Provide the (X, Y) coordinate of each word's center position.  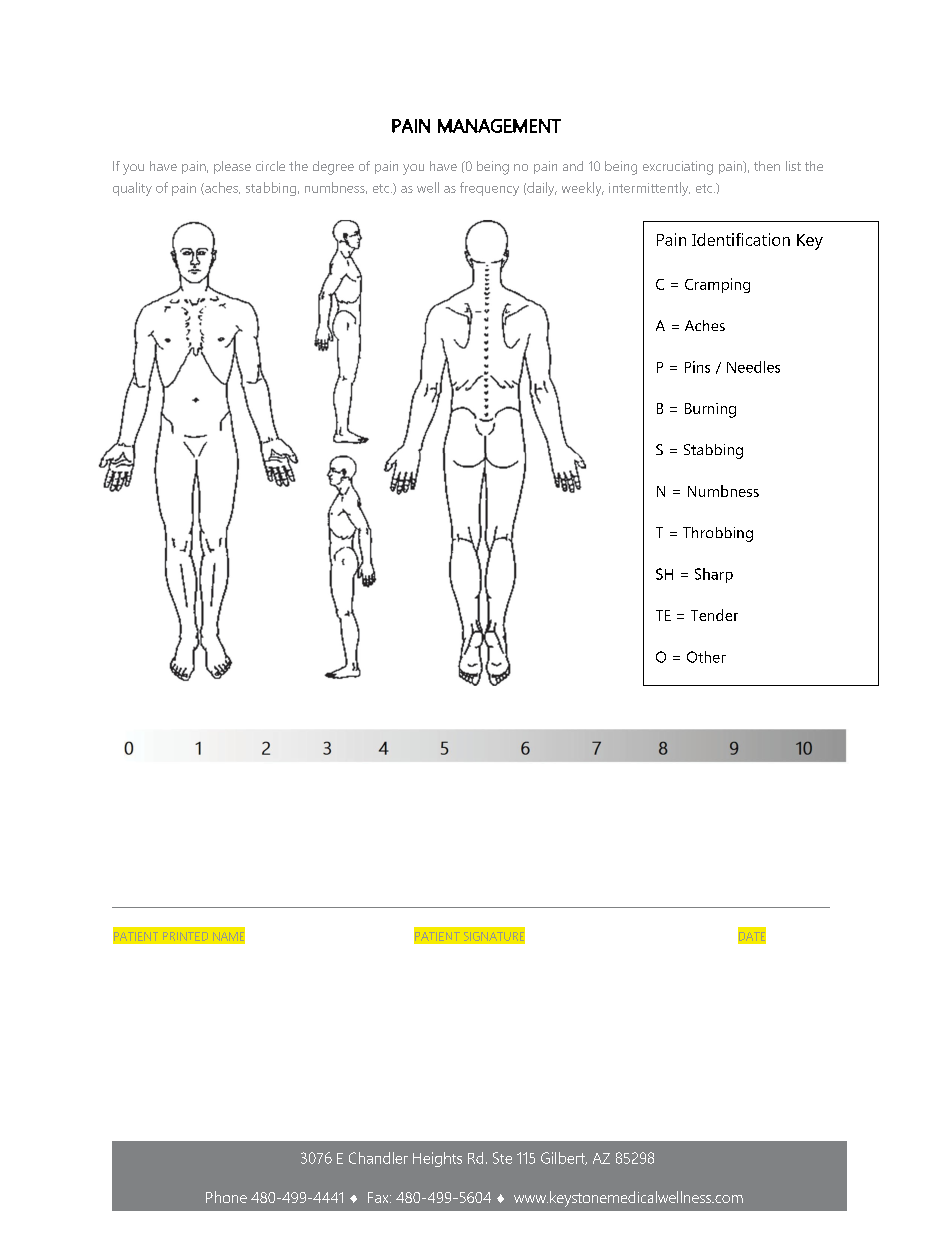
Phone (226, 1197)
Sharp (714, 575)
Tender (714, 615)
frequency (489, 189)
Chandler (378, 1158)
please (232, 167)
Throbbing (718, 534)
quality (132, 189)
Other (706, 657)
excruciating (678, 168)
